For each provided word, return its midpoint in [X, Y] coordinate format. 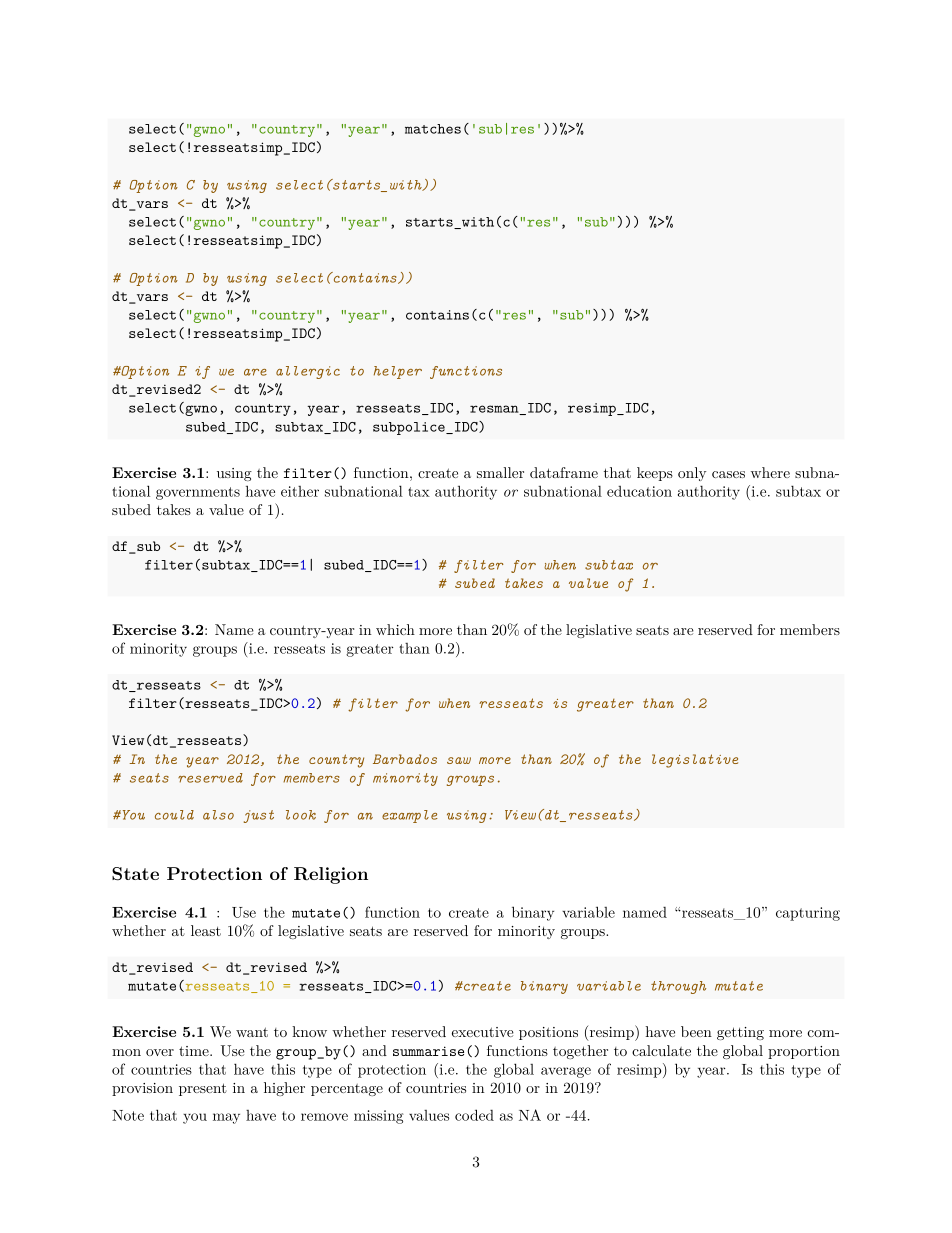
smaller [500, 472]
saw [459, 760]
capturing [808, 914]
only [692, 474]
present [203, 1089]
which [395, 629]
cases [728, 474]
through [678, 987]
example [410, 816]
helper [398, 372]
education [639, 491]
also [218, 815]
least [206, 930]
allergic [308, 372]
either [300, 491]
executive [483, 1032]
